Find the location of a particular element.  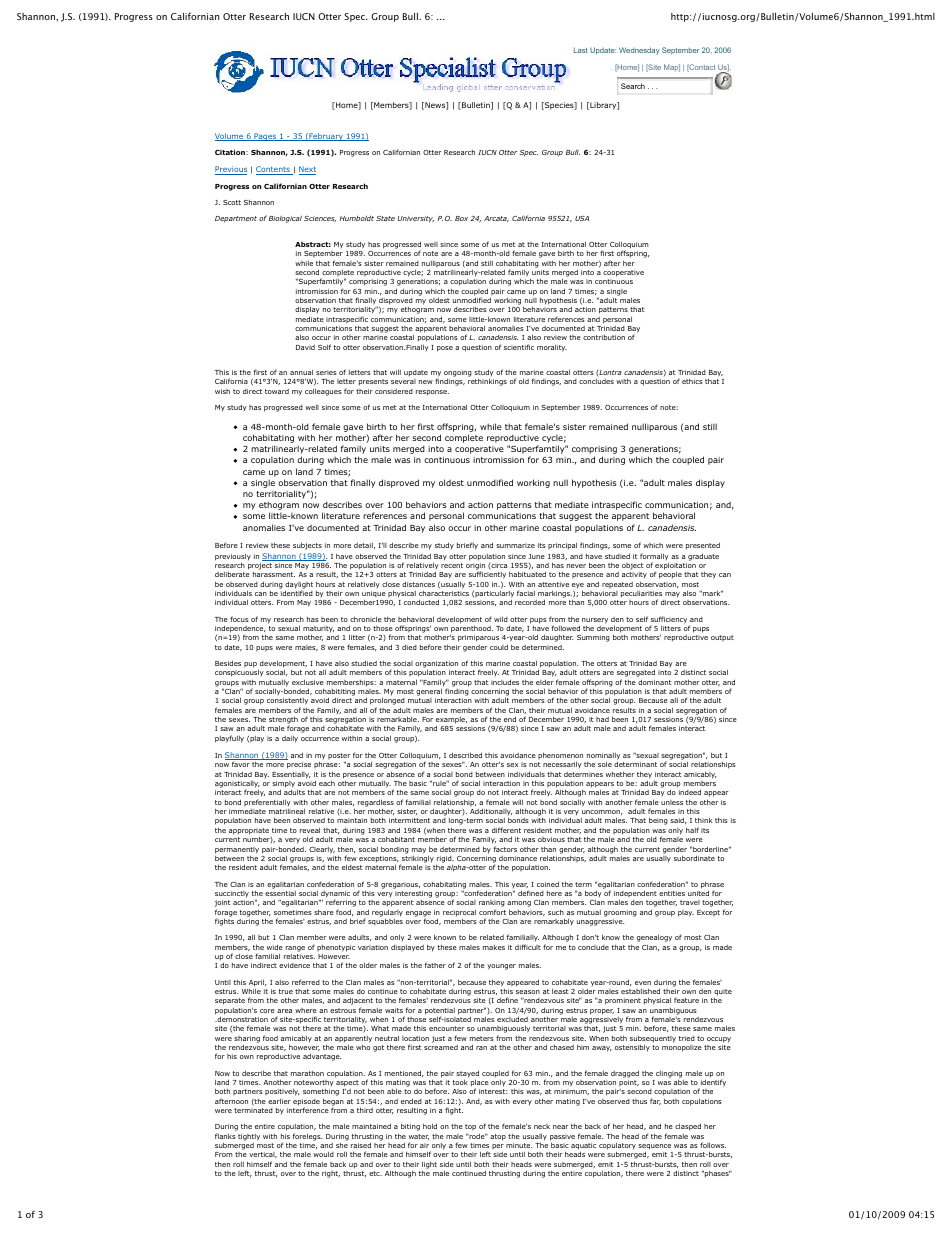

matrilineal is located at coordinates (287, 811).
